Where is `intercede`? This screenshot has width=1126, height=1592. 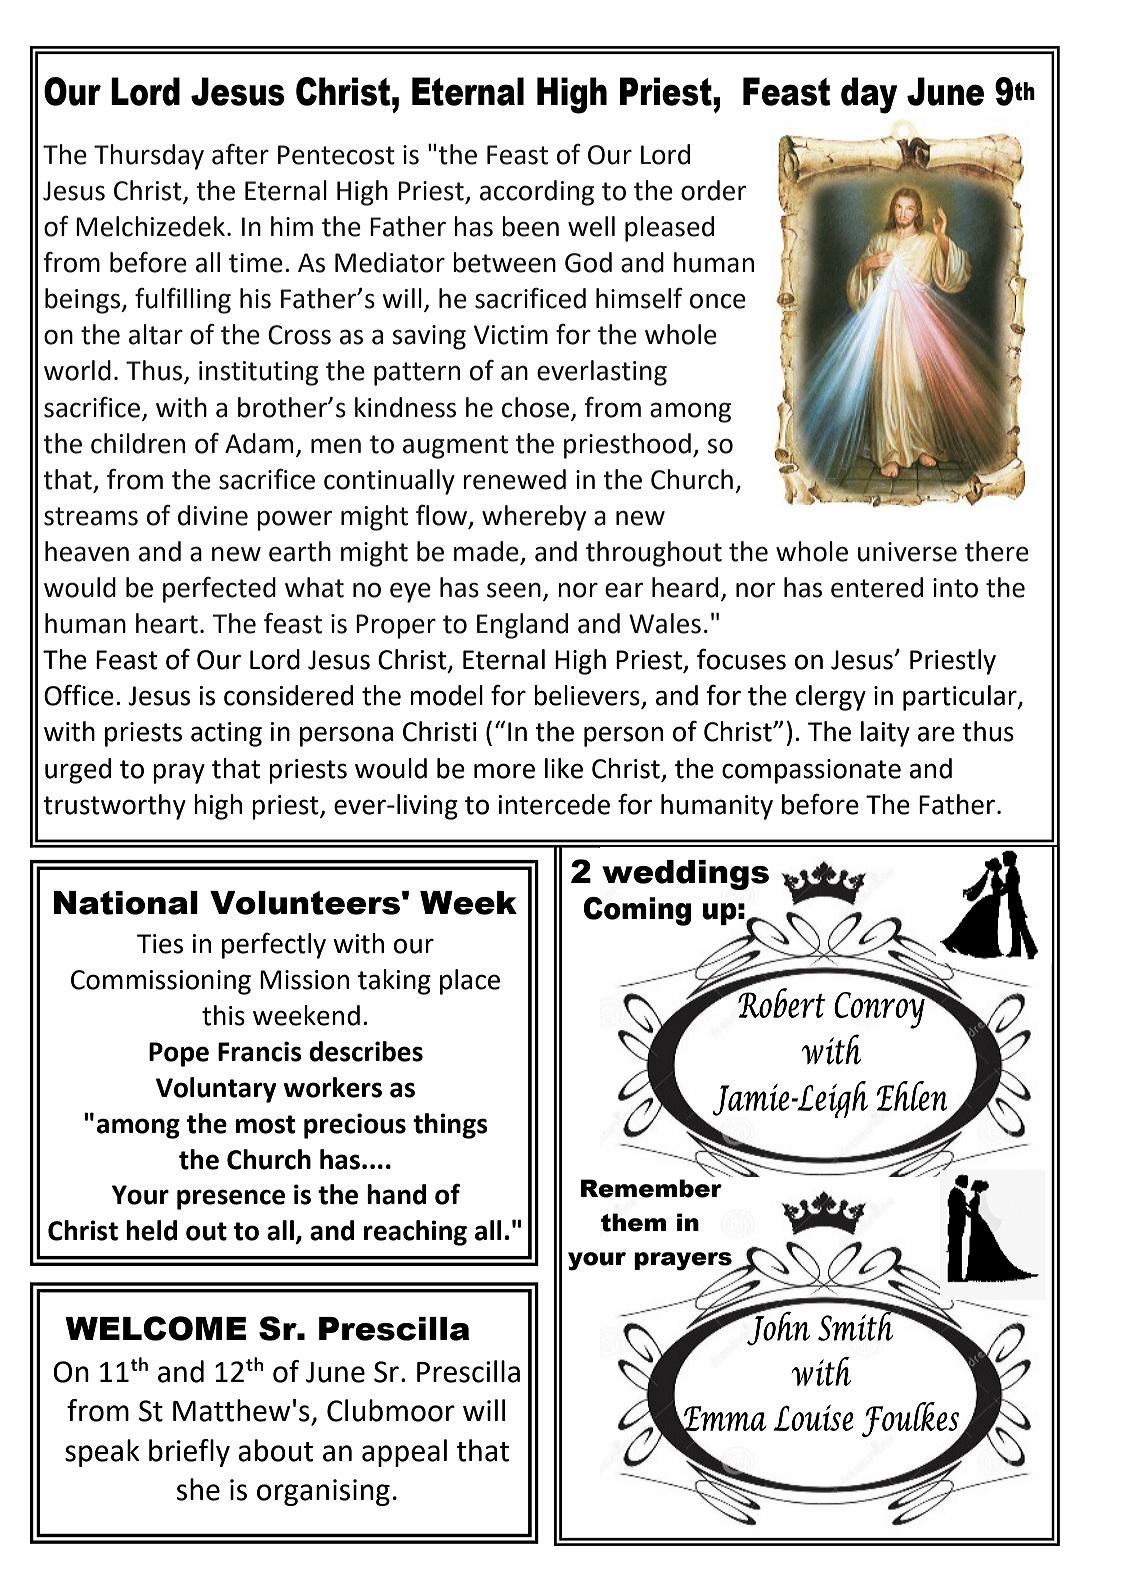 intercede is located at coordinates (554, 804).
